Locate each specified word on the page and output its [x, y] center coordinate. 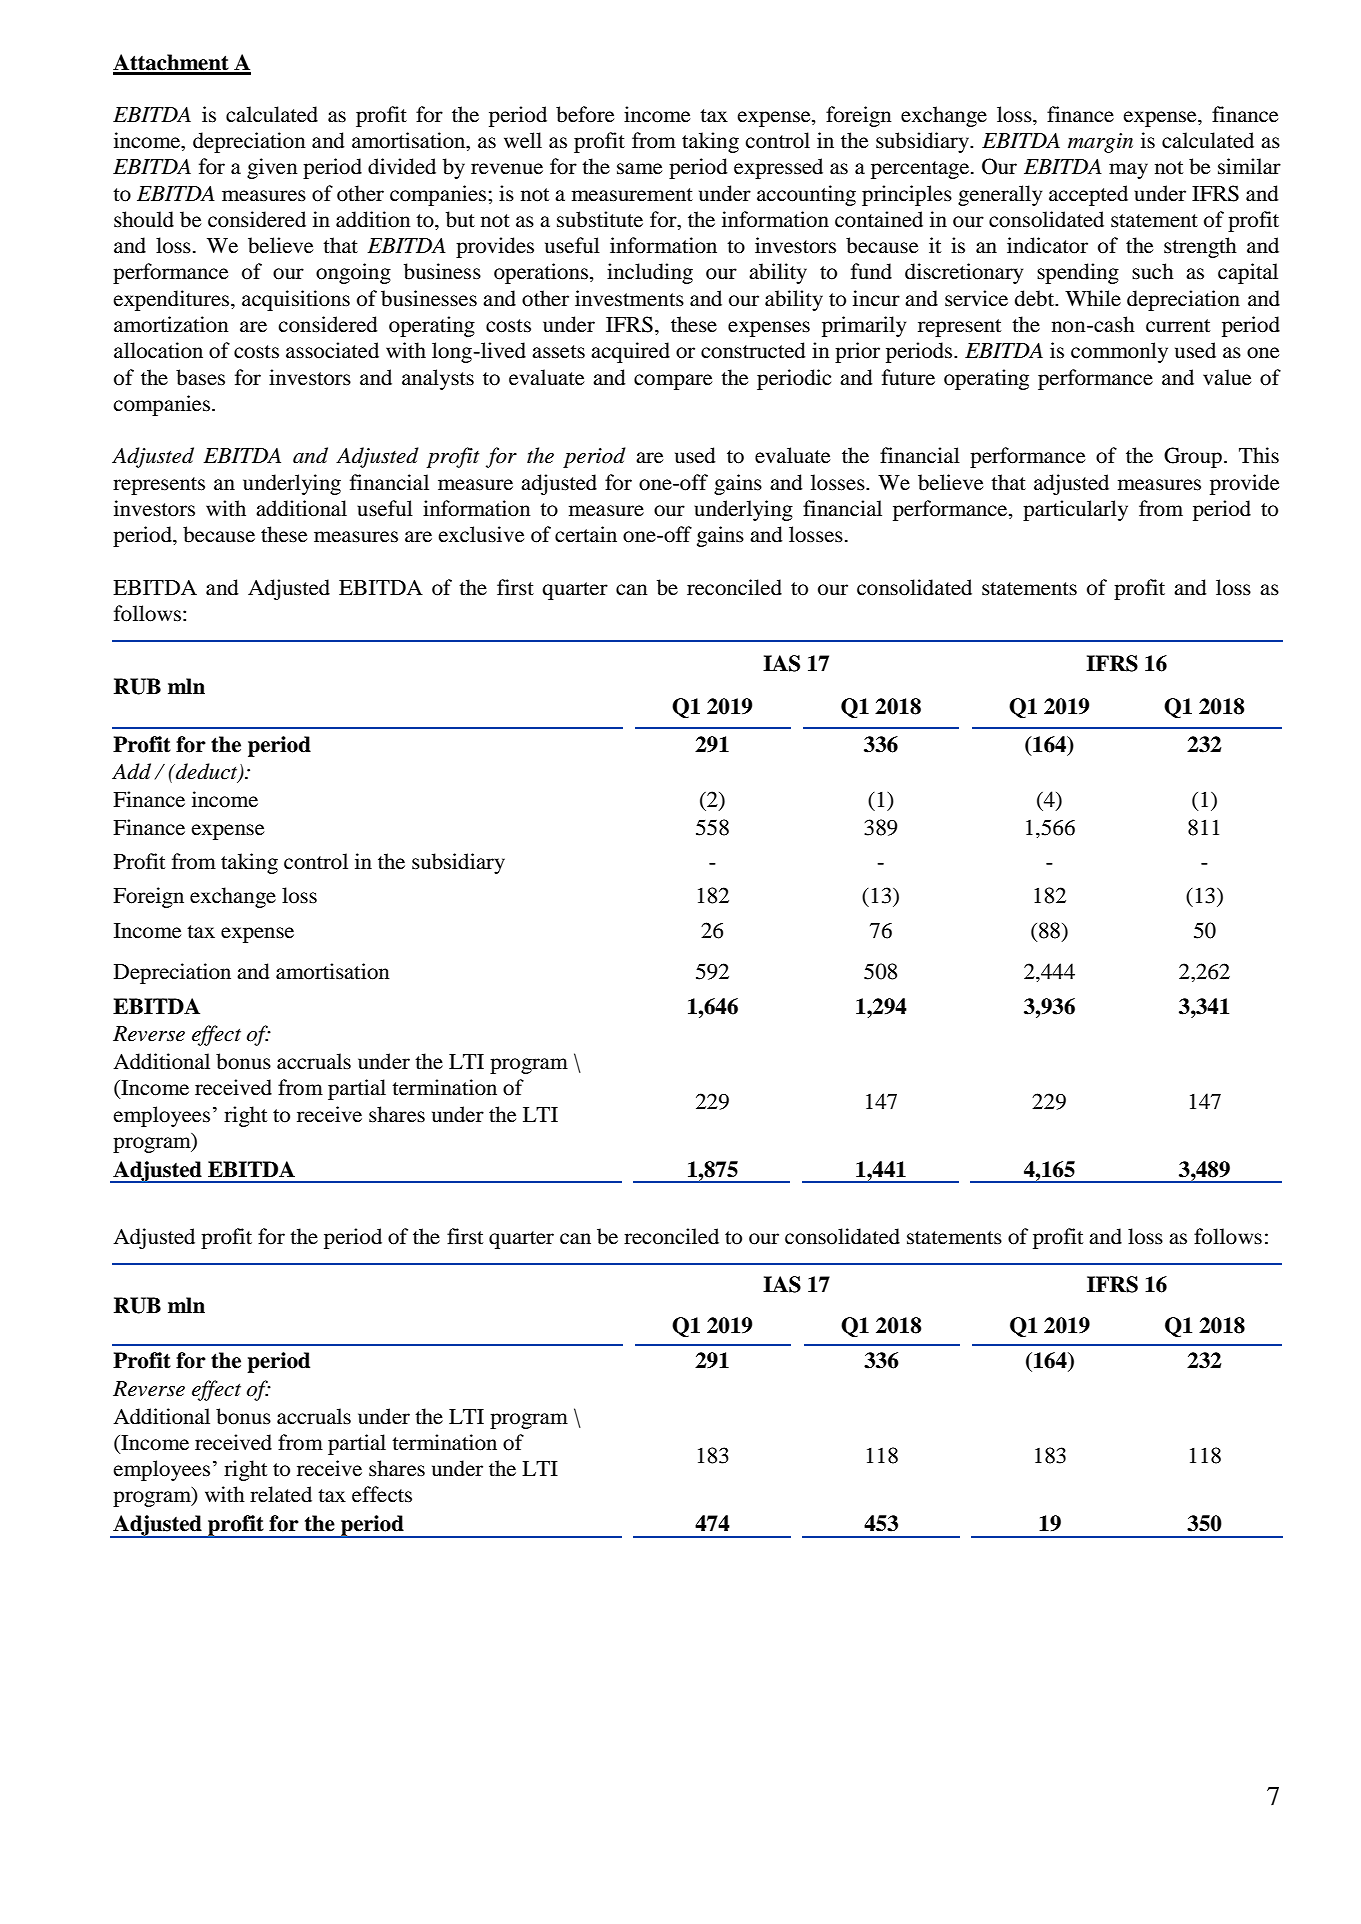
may [1128, 171]
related [281, 1494]
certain [586, 534]
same [639, 169]
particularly [1075, 510]
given [272, 168]
